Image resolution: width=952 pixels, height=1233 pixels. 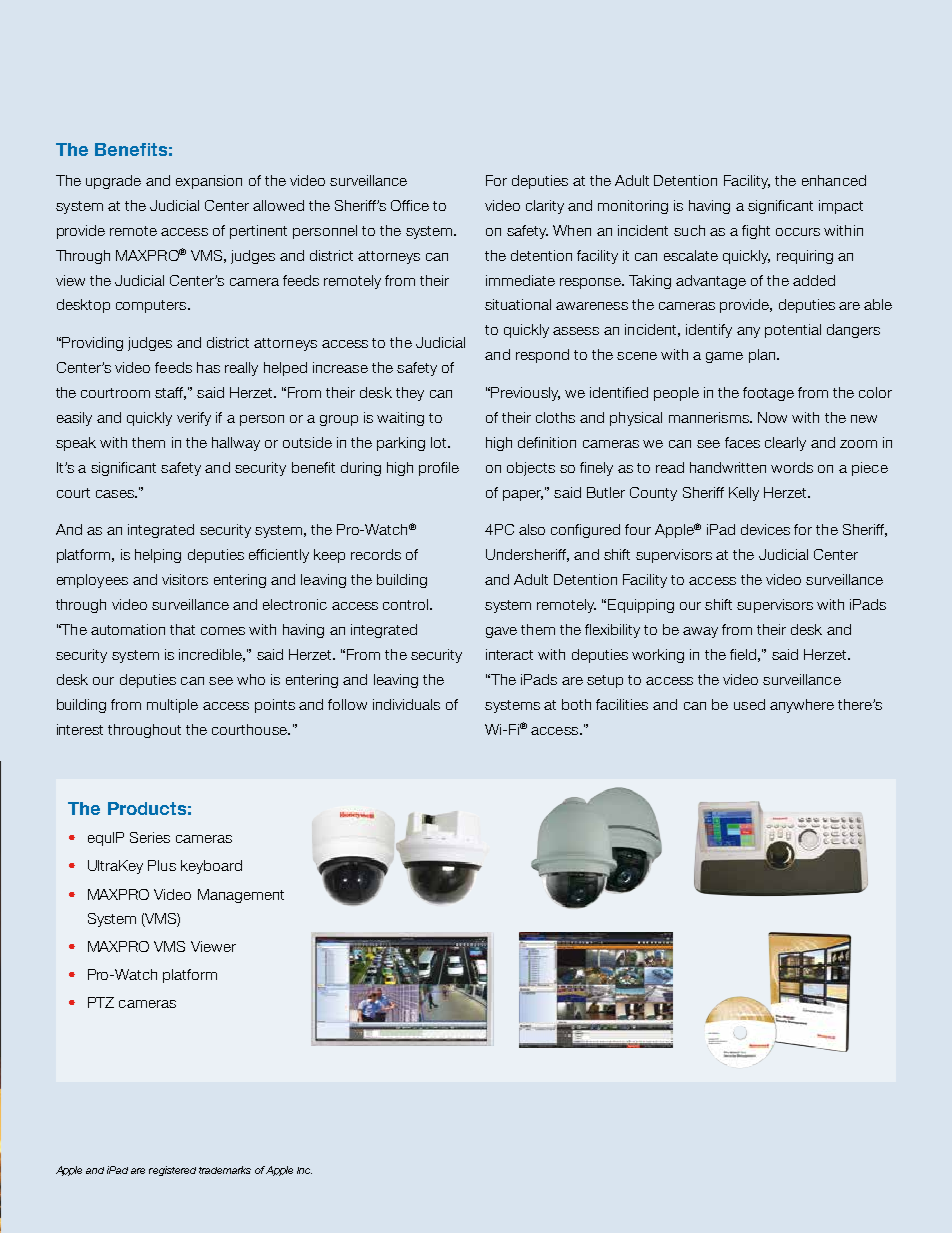 What do you see at coordinates (211, 867) in the screenshot?
I see `keyboard` at bounding box center [211, 867].
